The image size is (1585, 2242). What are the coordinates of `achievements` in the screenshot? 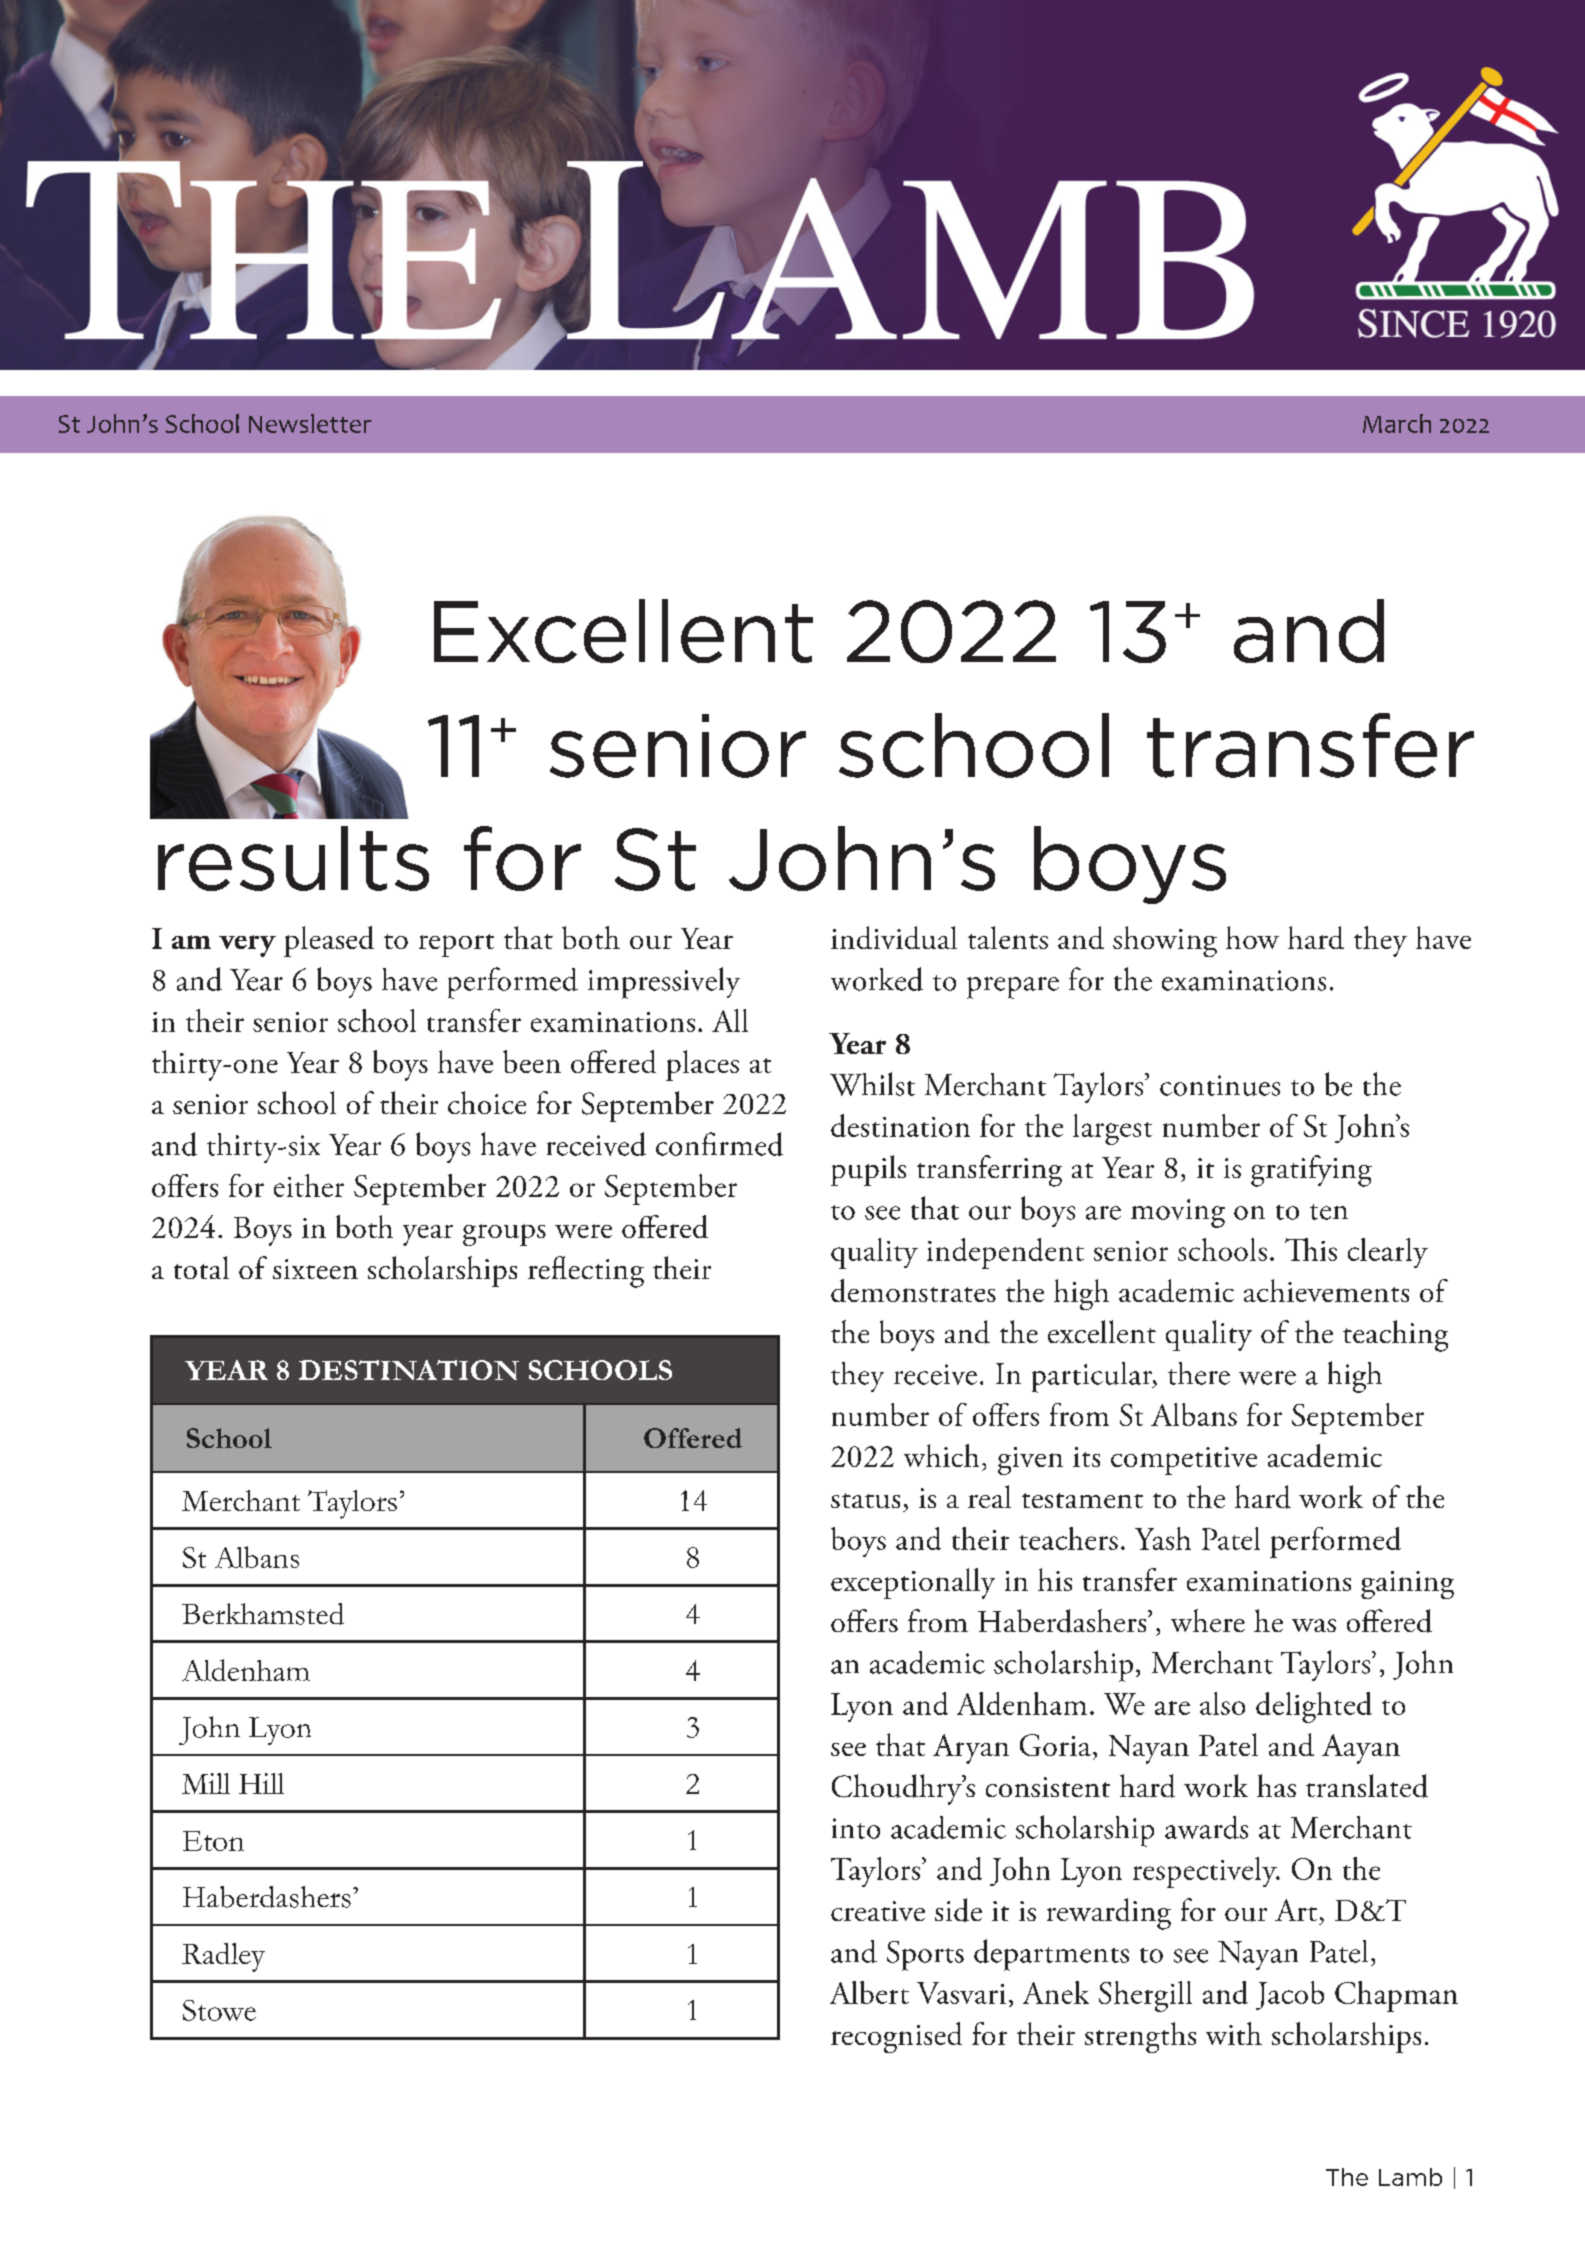 It's located at (1326, 1290).
